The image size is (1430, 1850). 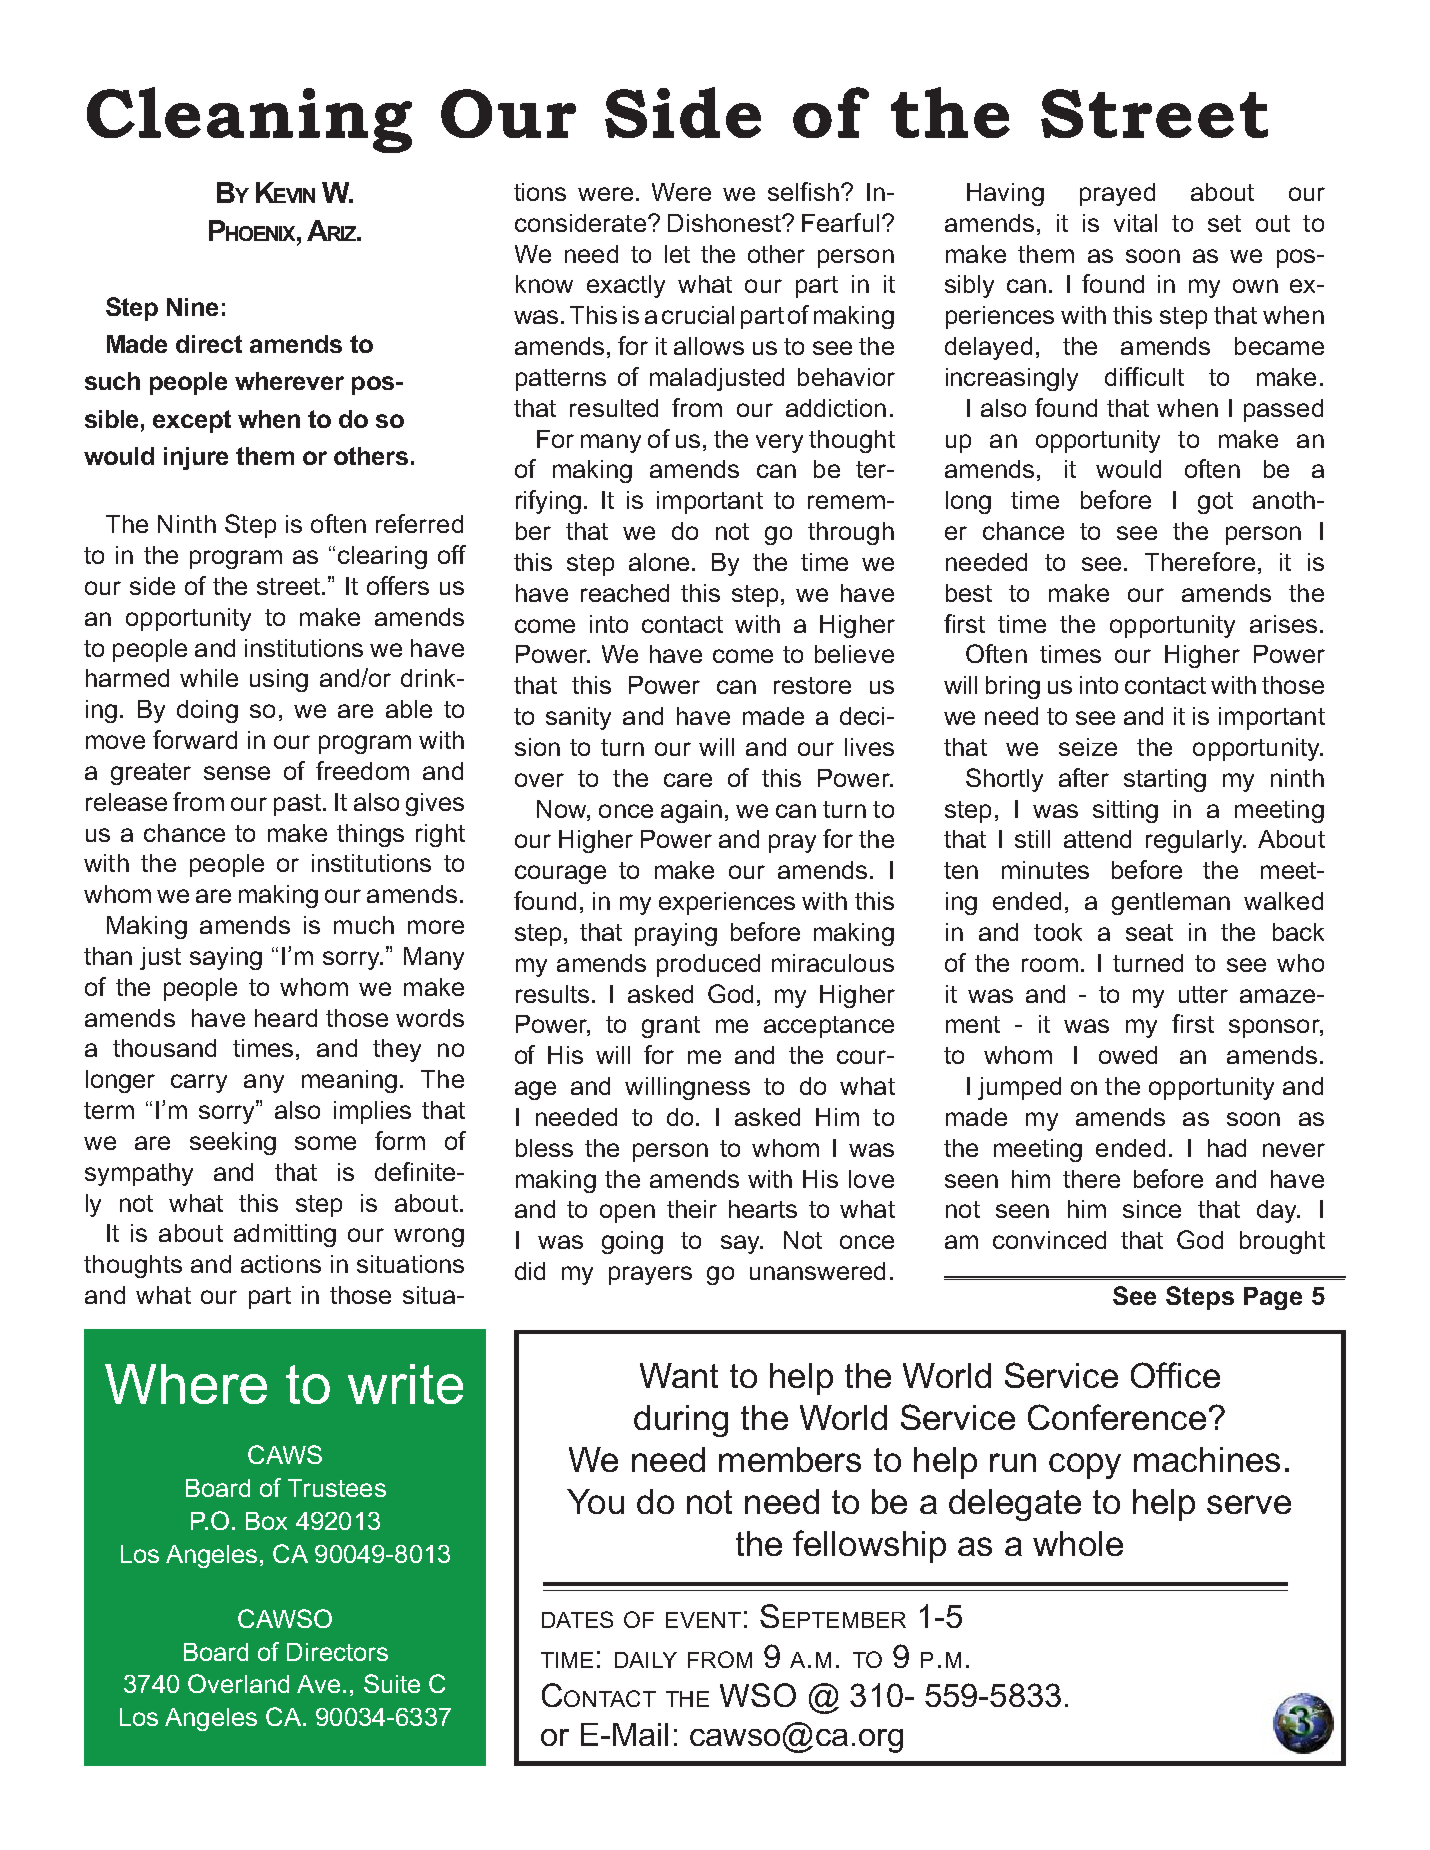 I want to click on Cleaning, so click(x=249, y=120).
